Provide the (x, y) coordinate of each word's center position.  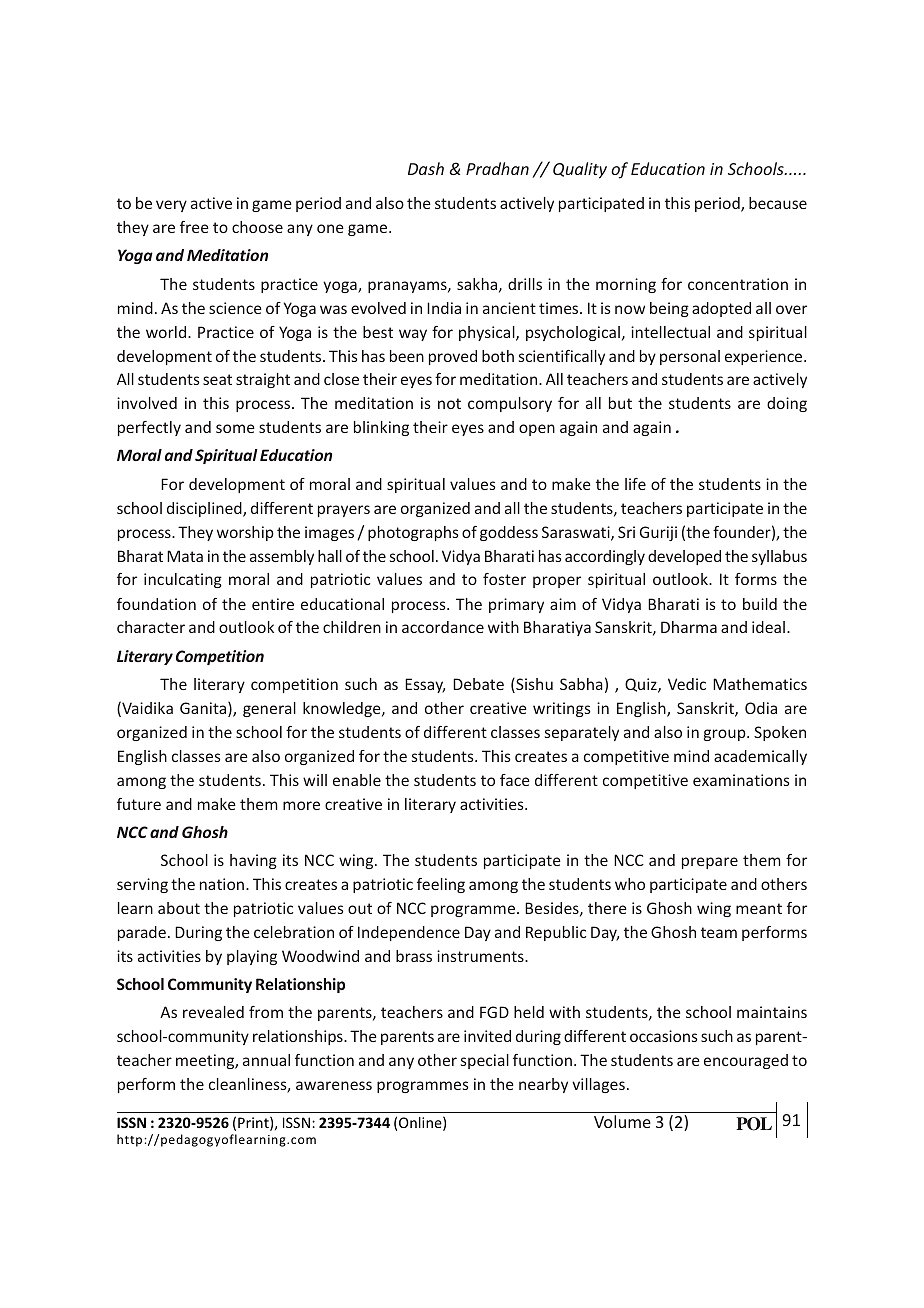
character (151, 627)
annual (266, 1060)
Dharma (689, 627)
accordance (443, 627)
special (485, 1061)
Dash (426, 168)
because (778, 203)
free (194, 227)
